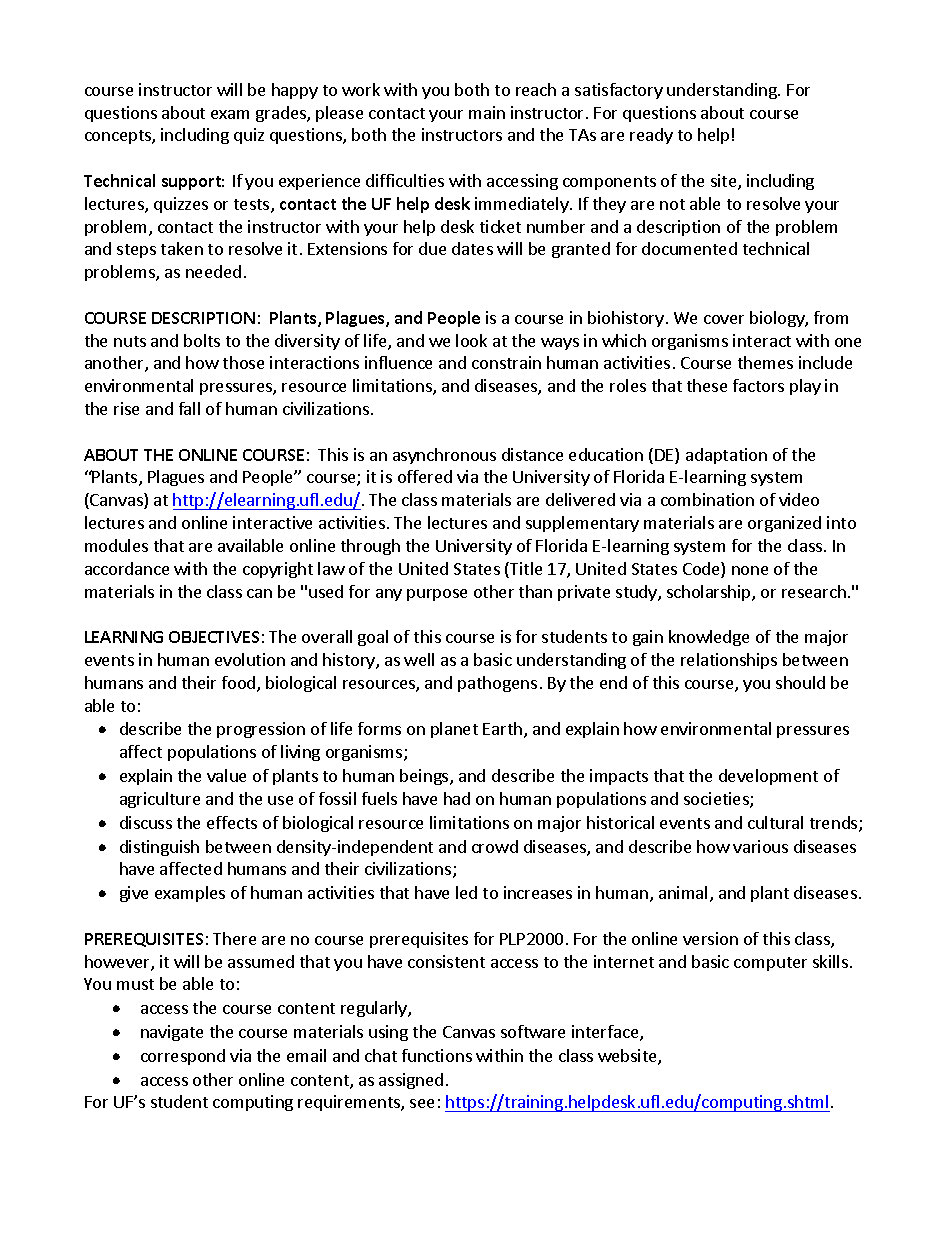 This image has height=1233, width=952. Describe the element at coordinates (502, 728) in the image. I see `Earth` at that location.
